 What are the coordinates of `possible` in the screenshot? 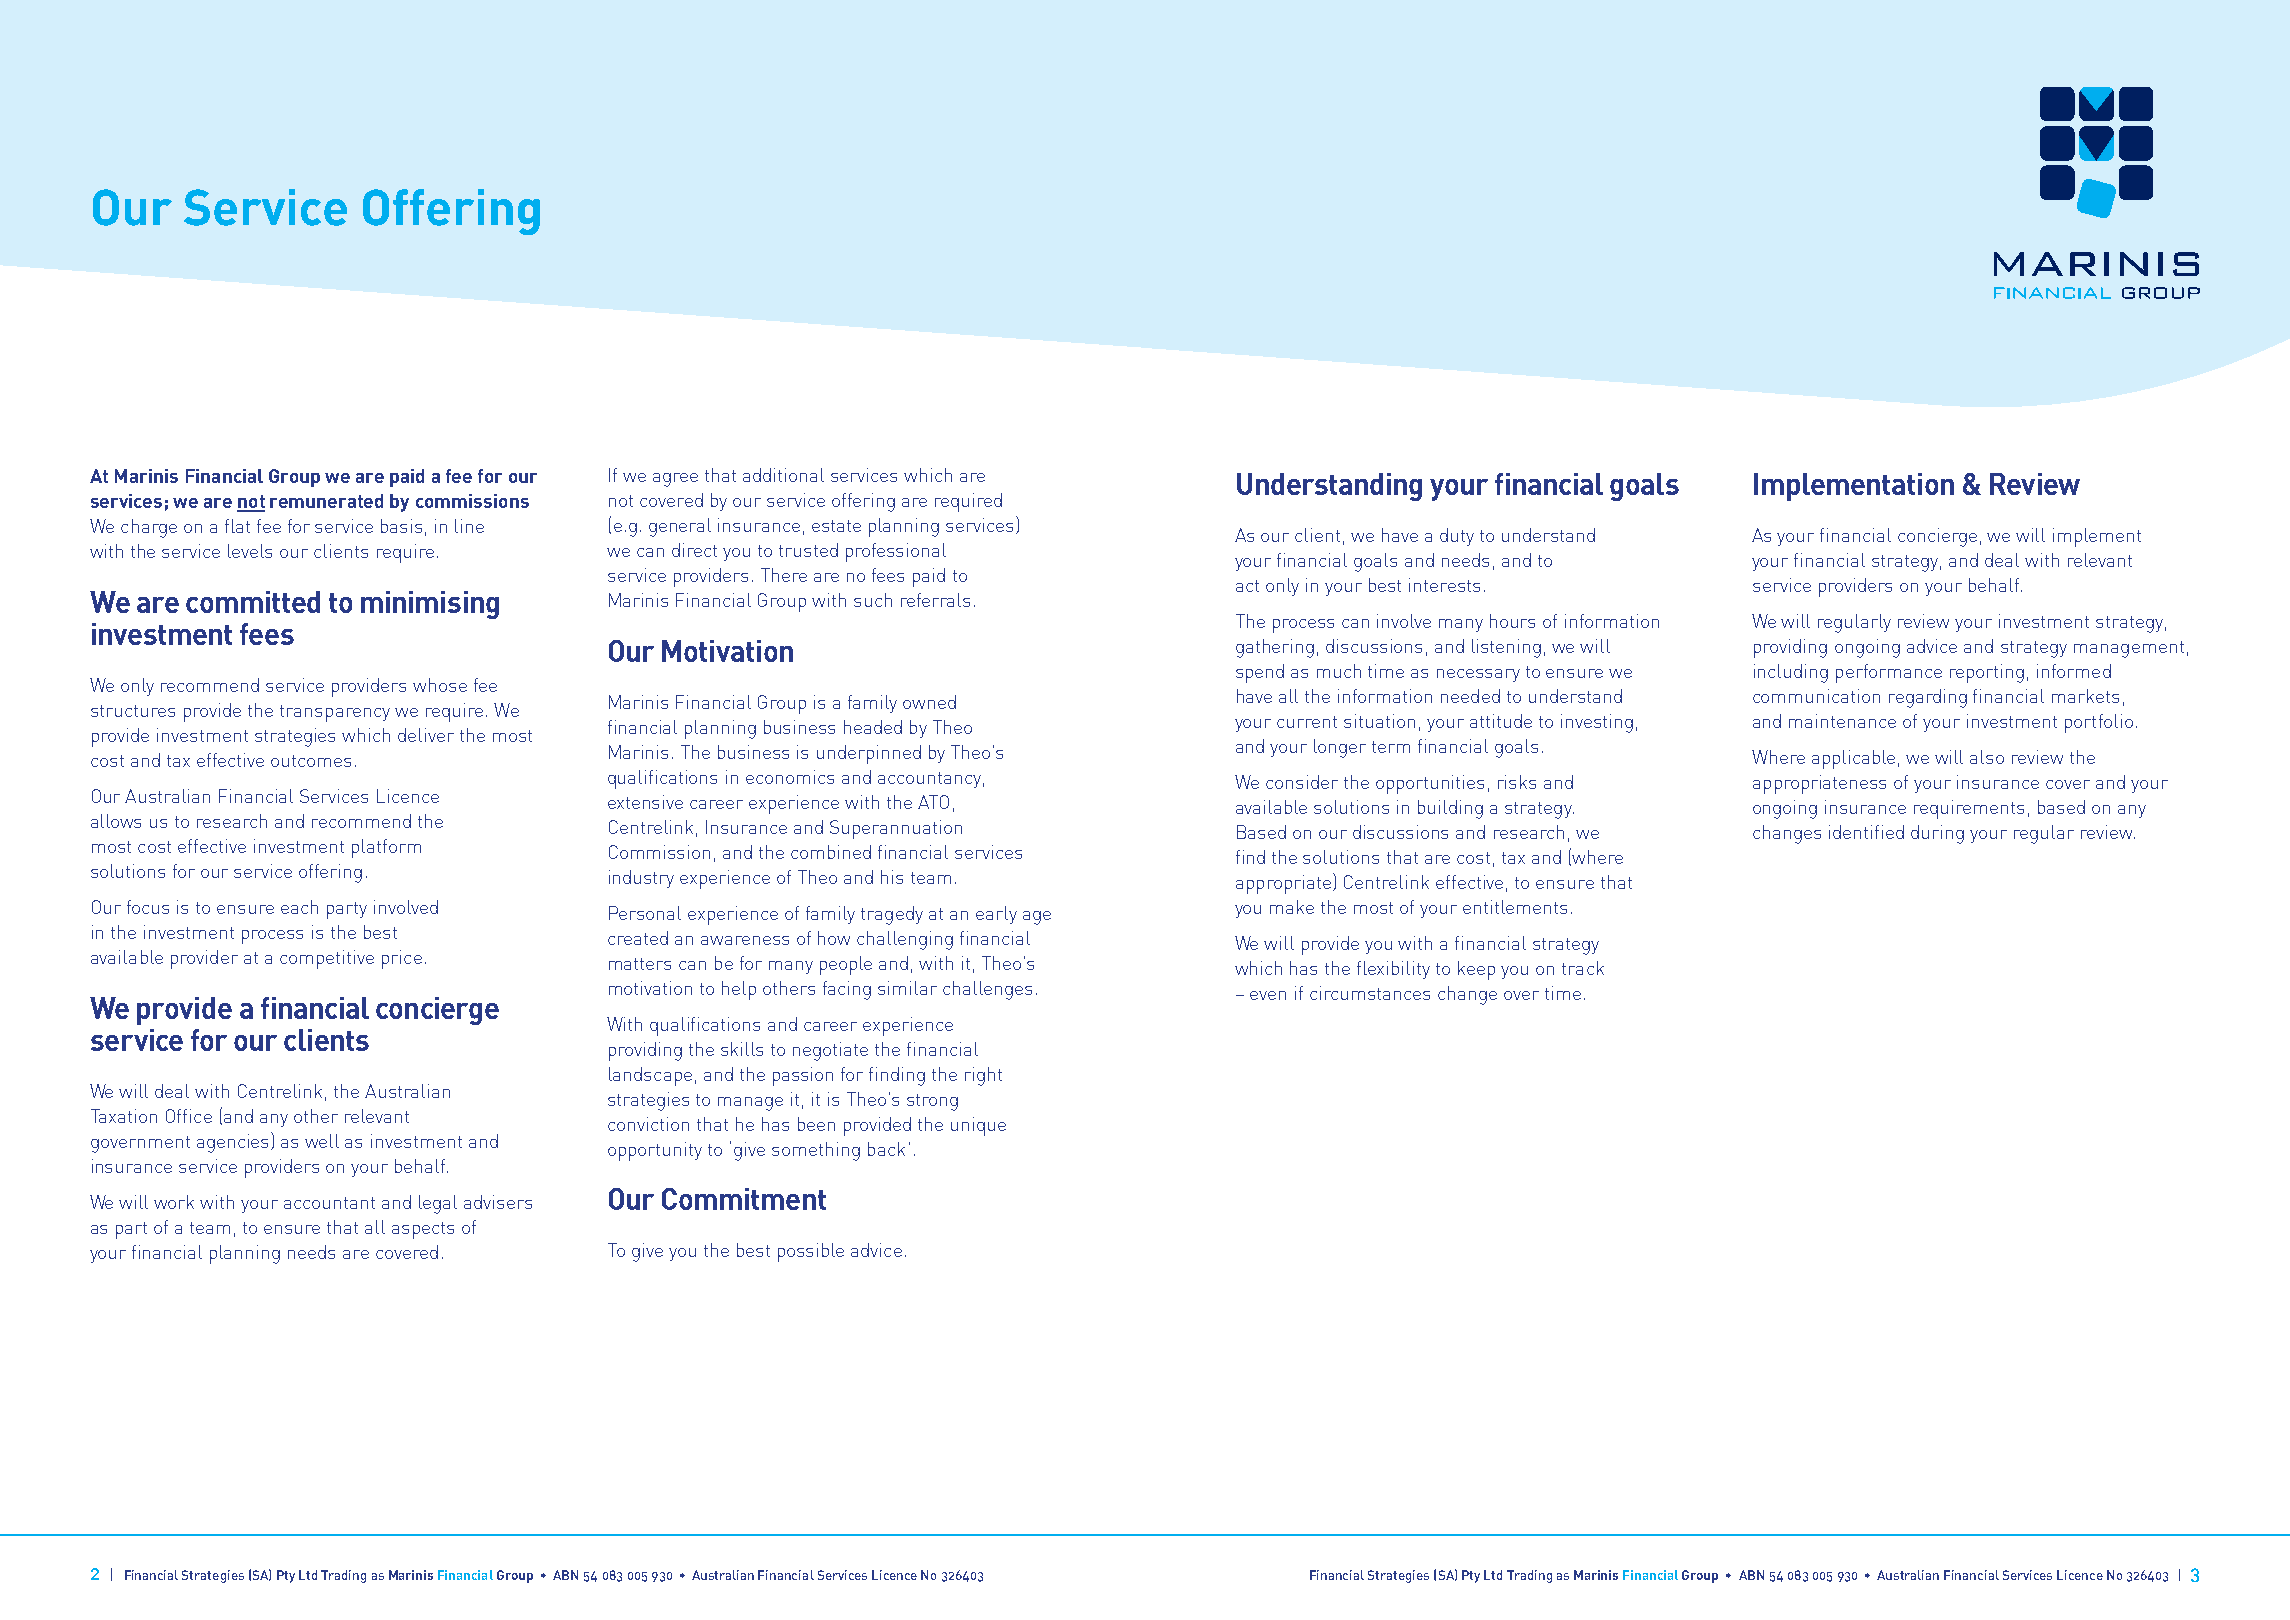 It's located at (811, 1252).
